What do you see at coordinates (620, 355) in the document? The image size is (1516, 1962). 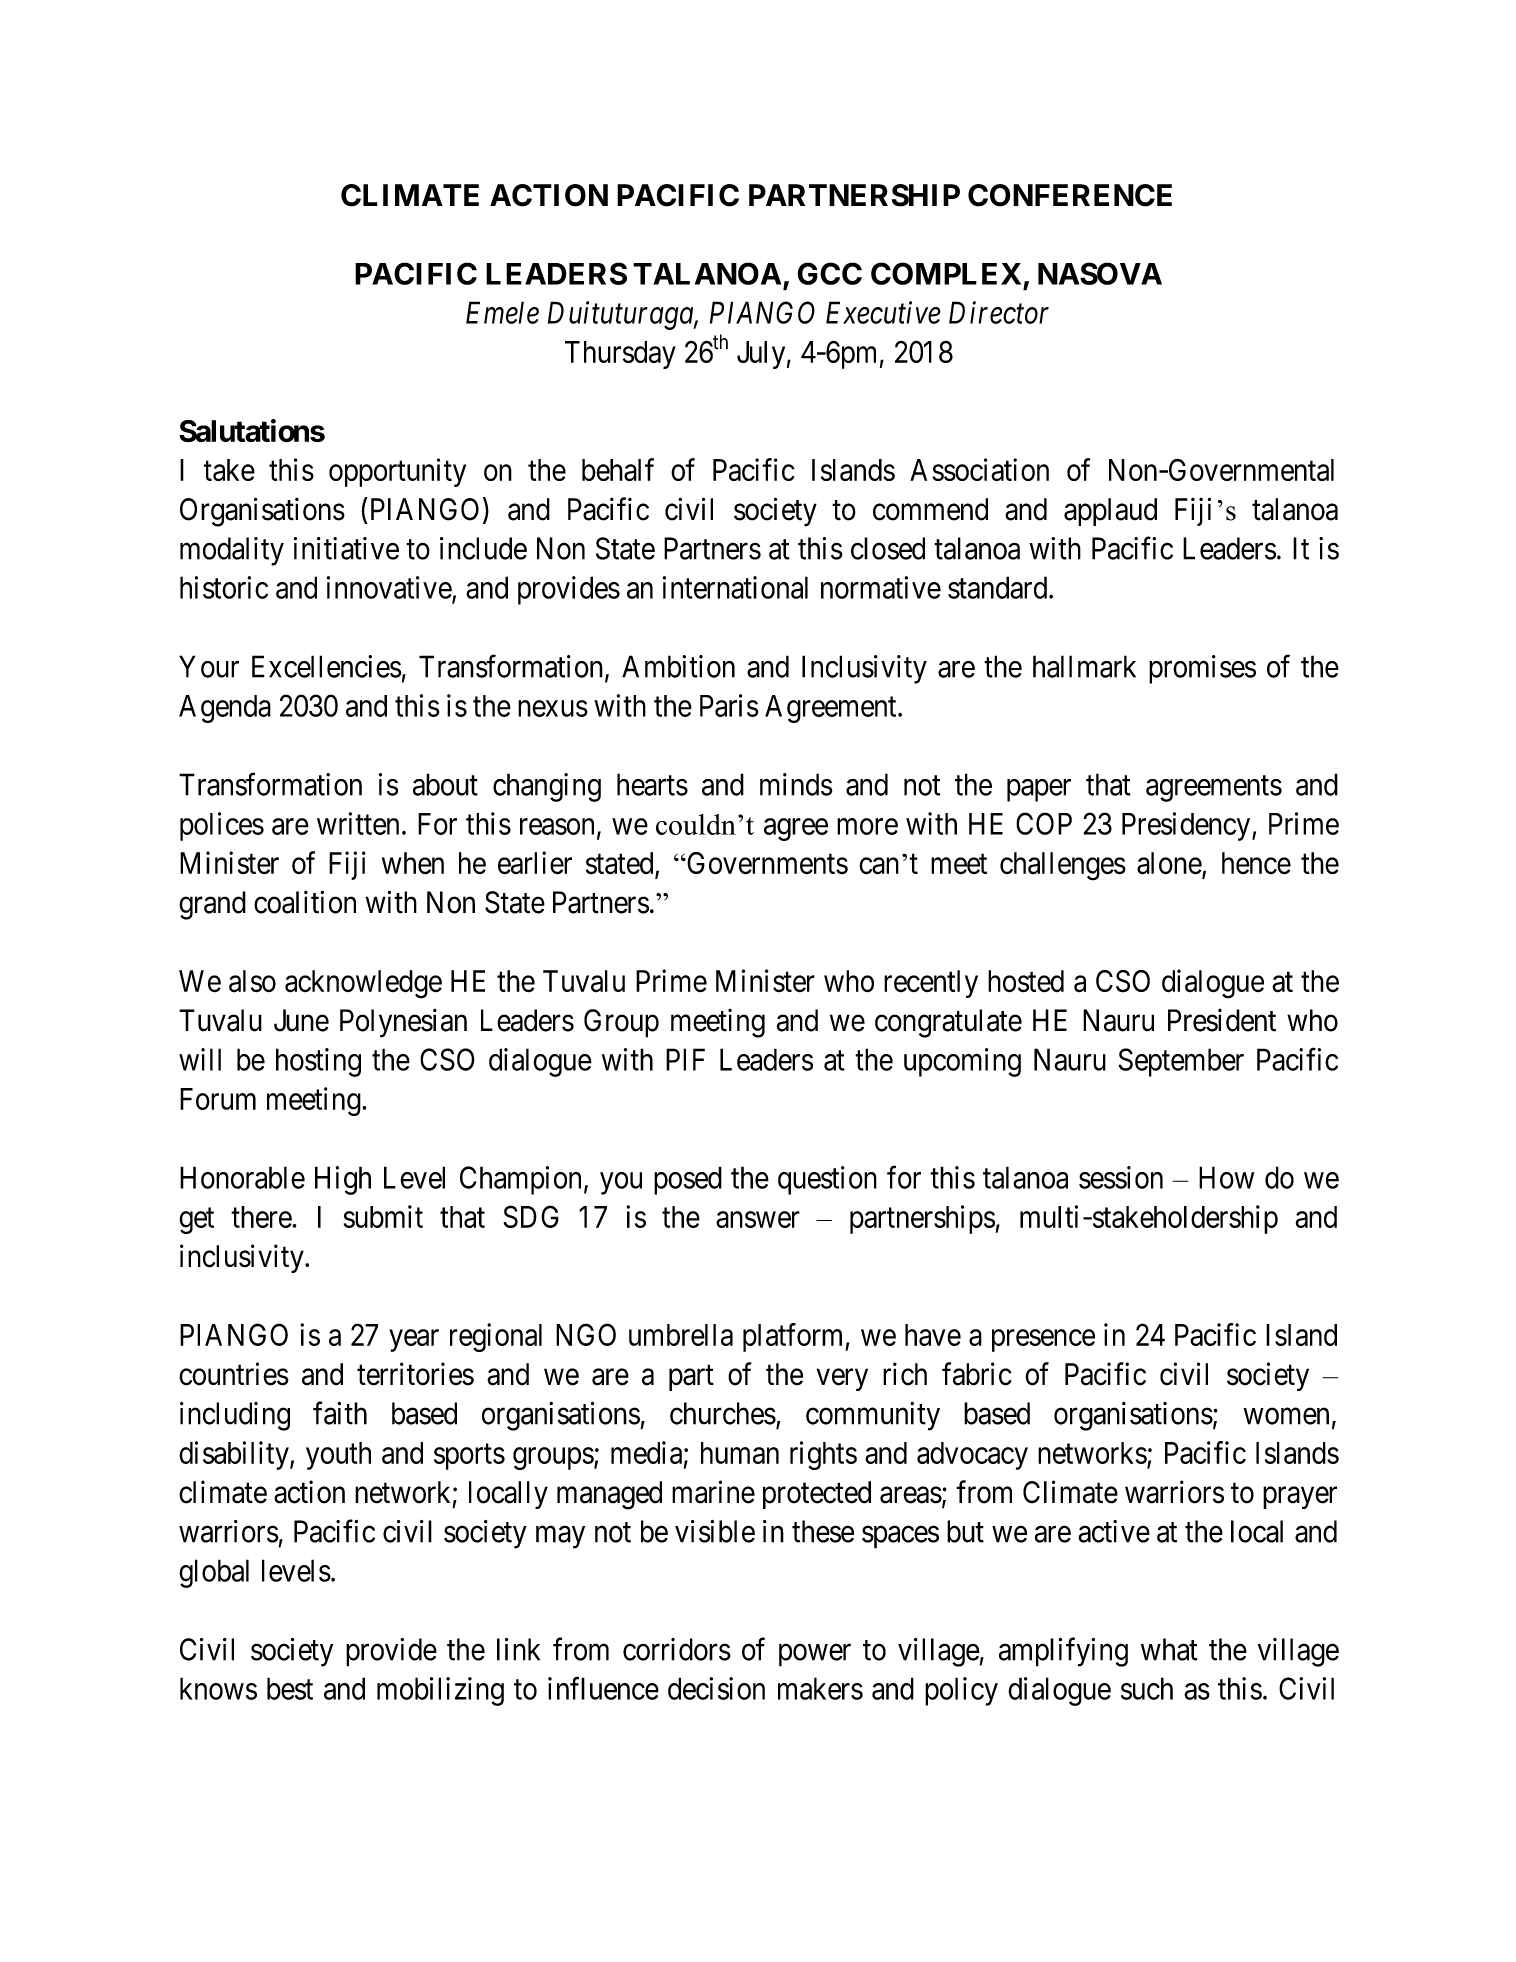 I see `Thursday` at bounding box center [620, 355].
